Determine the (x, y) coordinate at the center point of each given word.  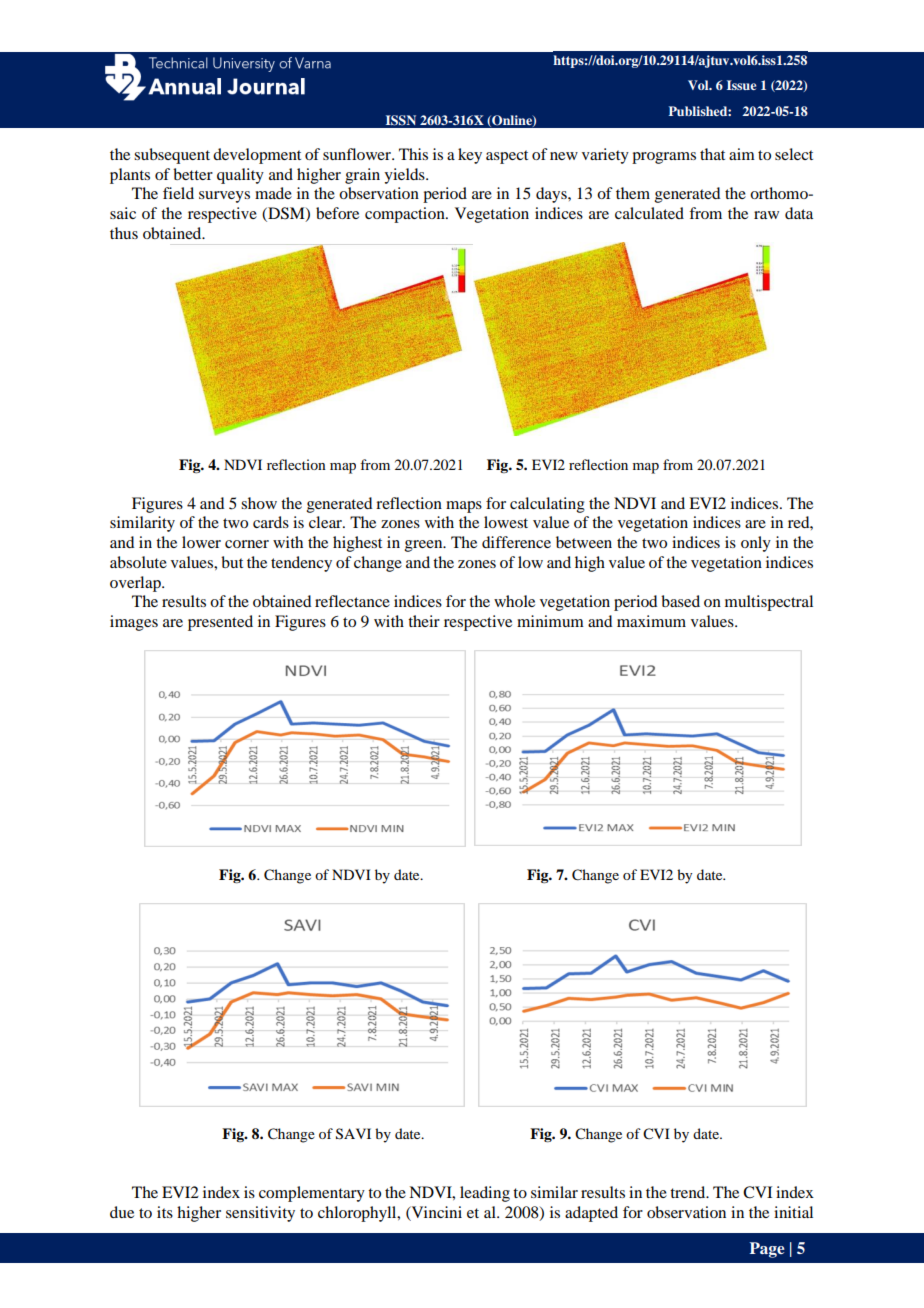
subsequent (172, 156)
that (712, 154)
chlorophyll (358, 1214)
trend (689, 1192)
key (470, 156)
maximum (651, 621)
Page (767, 1250)
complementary (312, 1194)
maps (464, 507)
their (424, 621)
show (259, 503)
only (756, 544)
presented (220, 623)
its (165, 1212)
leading (485, 1194)
